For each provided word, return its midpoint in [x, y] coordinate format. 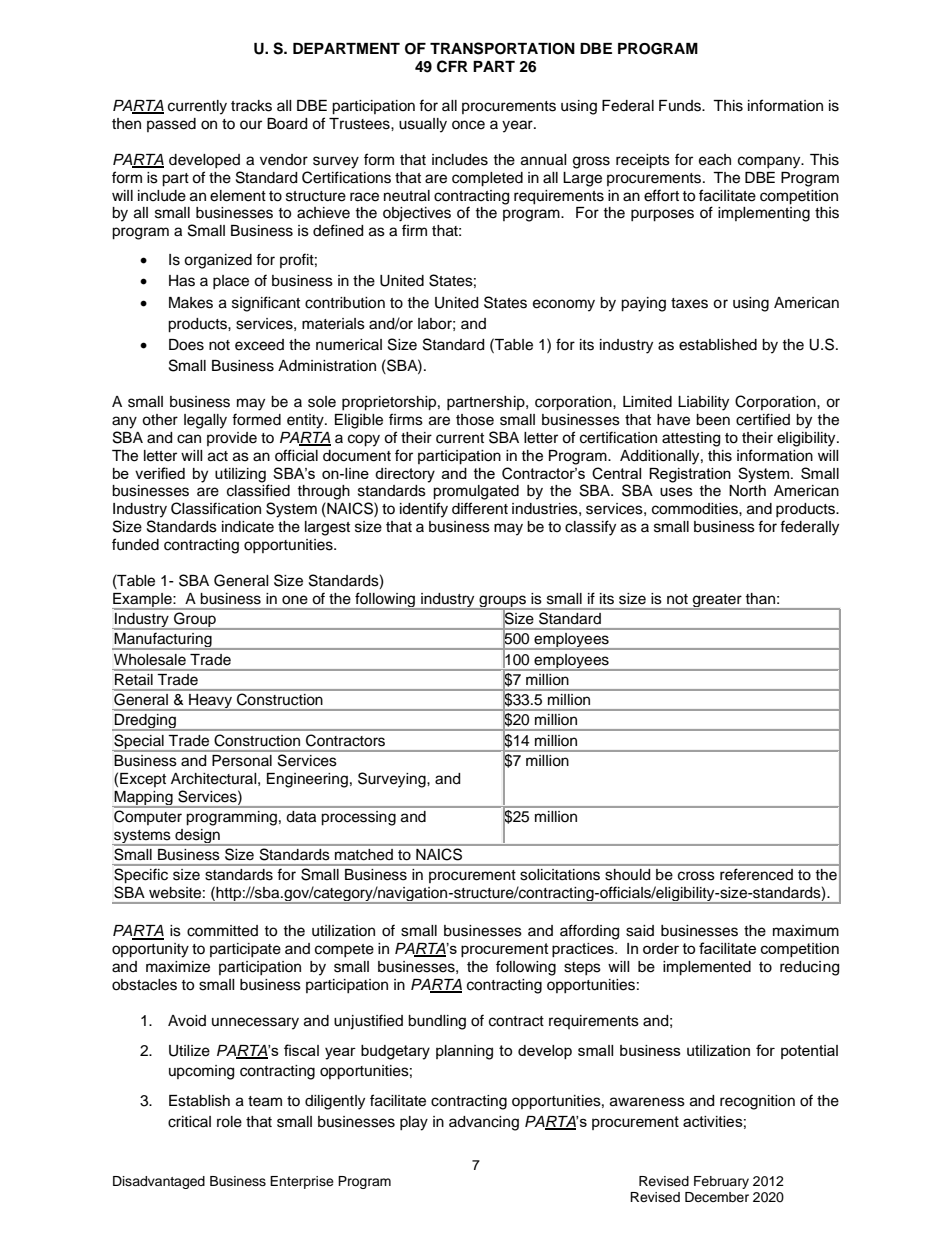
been [713, 420]
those [475, 420]
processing [359, 818]
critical [189, 1122]
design [197, 837]
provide [232, 439]
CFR [452, 66]
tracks [251, 106]
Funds [681, 106]
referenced [756, 874]
